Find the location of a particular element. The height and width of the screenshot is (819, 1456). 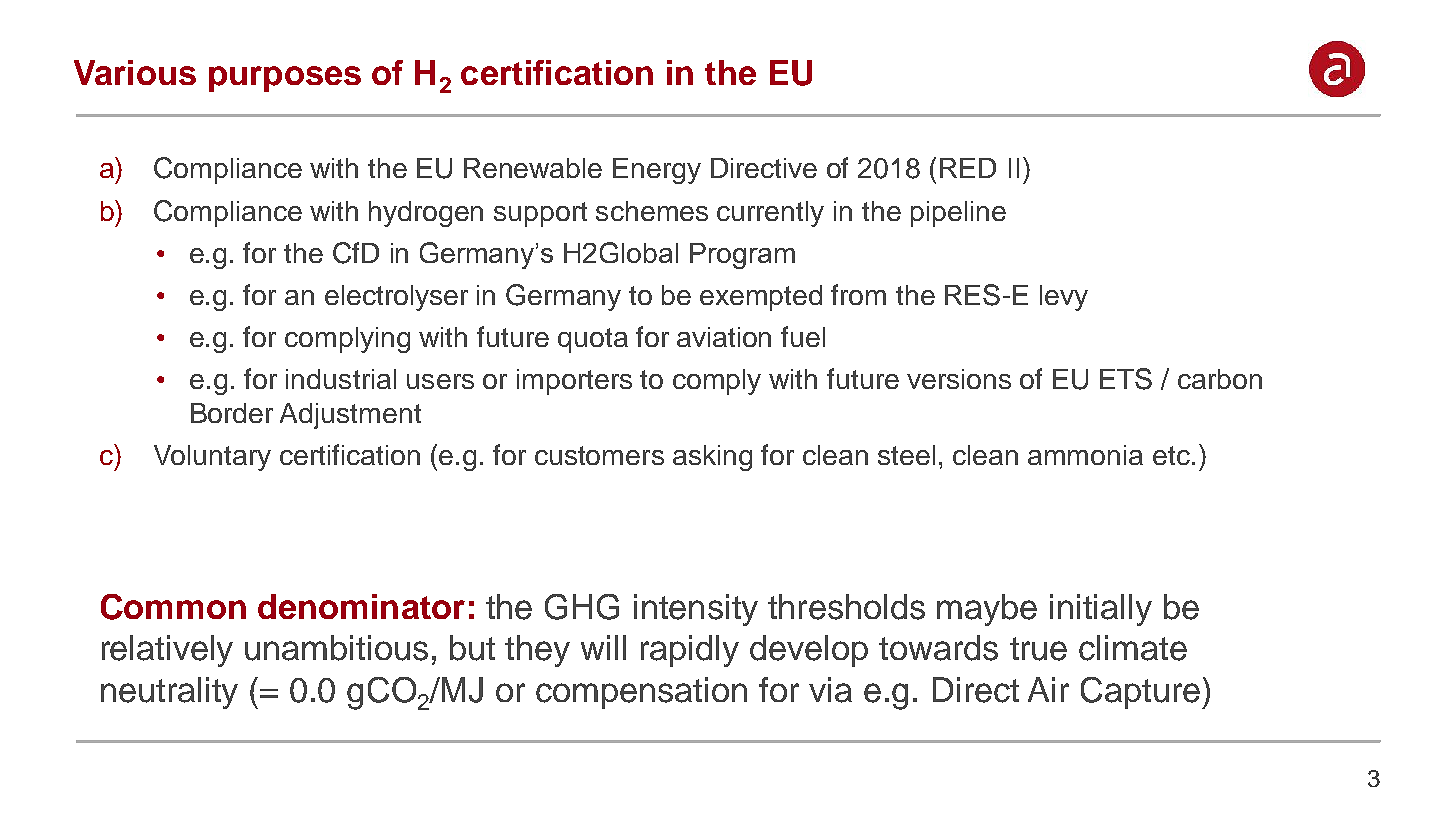

Energy is located at coordinates (657, 171).
